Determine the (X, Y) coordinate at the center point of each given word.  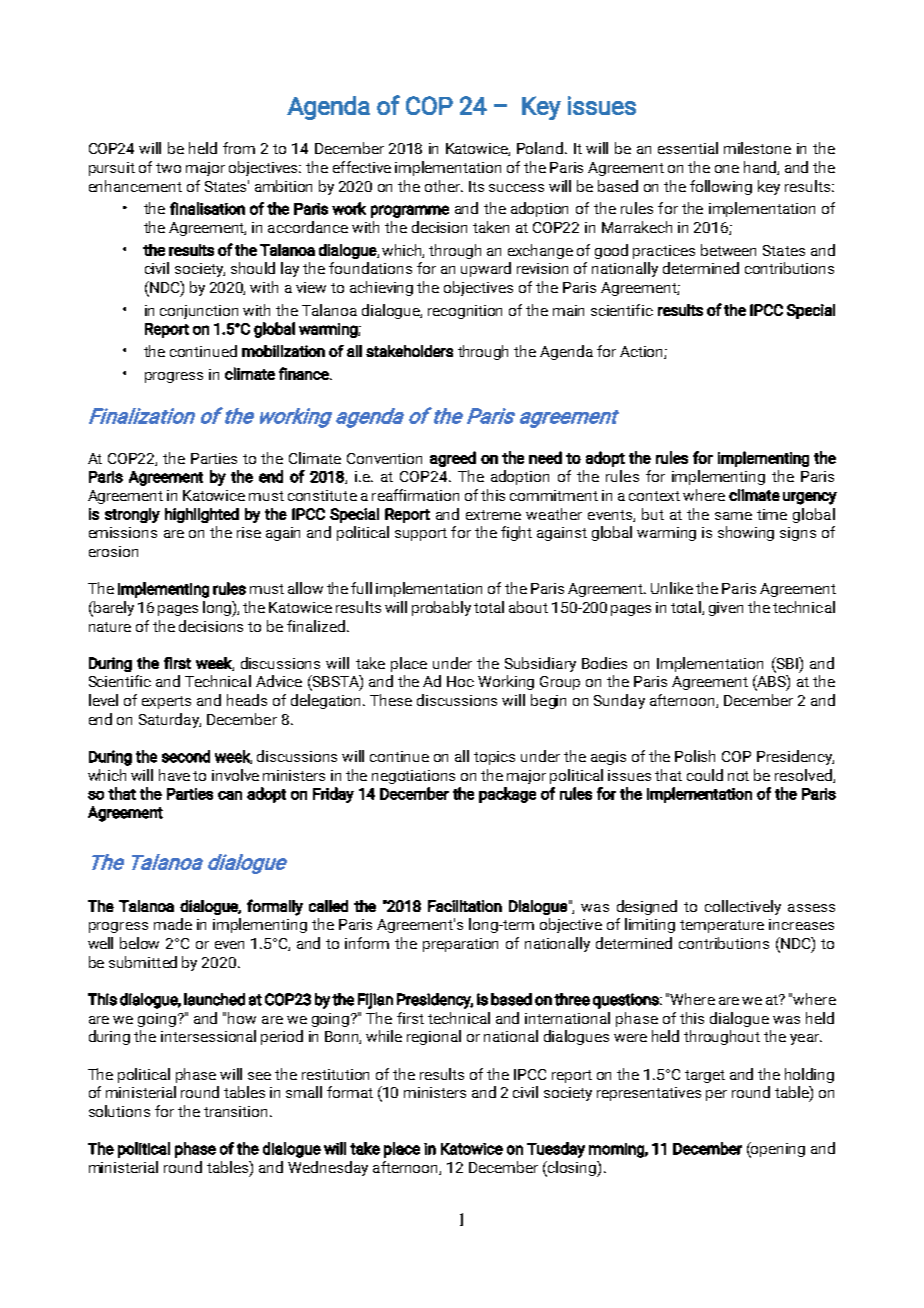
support (421, 534)
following (721, 187)
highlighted (202, 515)
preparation (460, 945)
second (186, 756)
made (173, 924)
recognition (465, 312)
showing (746, 533)
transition (237, 1111)
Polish (695, 756)
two (168, 168)
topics (494, 758)
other (443, 186)
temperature (722, 926)
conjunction (199, 312)
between (728, 250)
